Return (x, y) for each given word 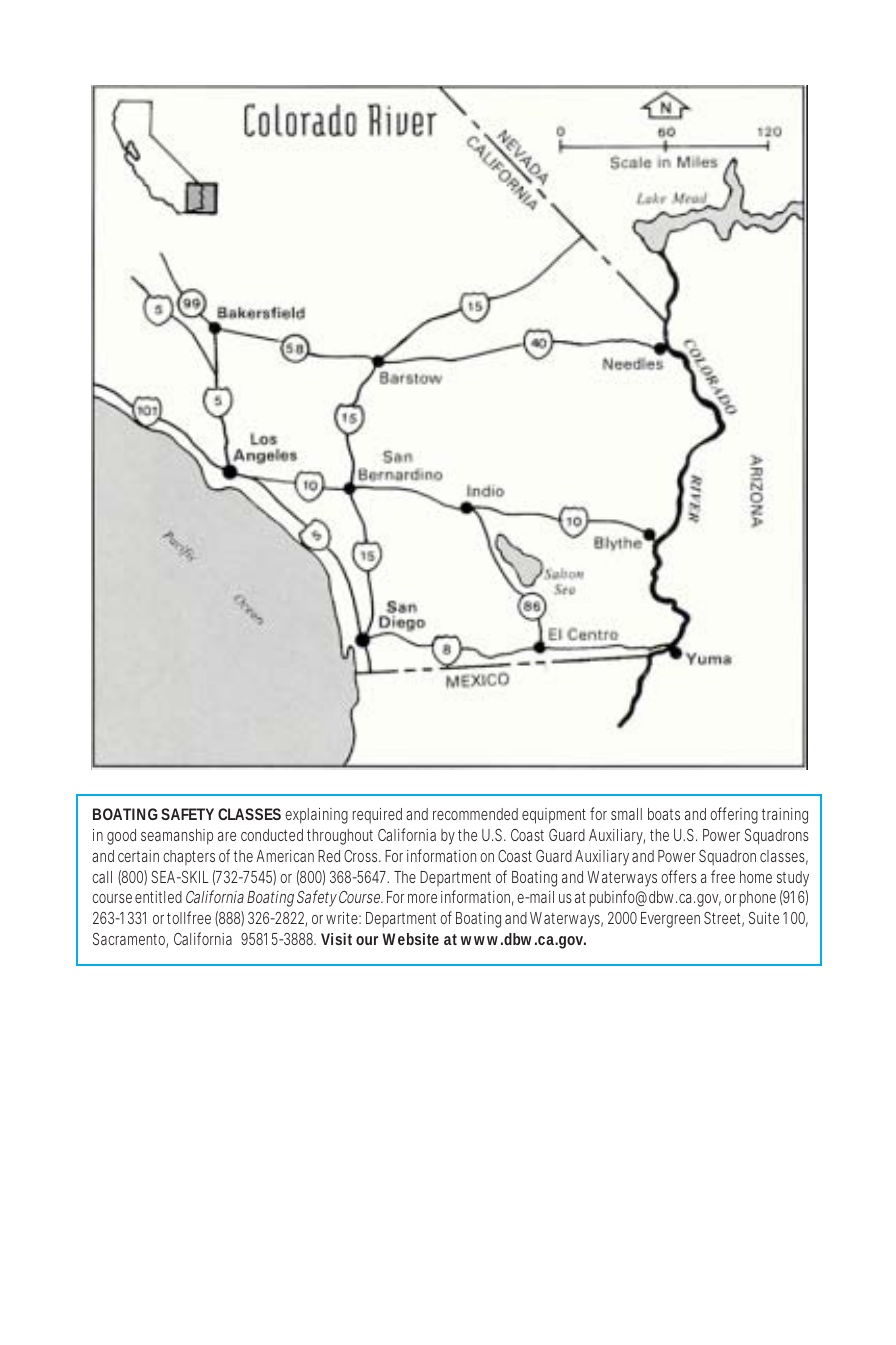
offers (679, 876)
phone (758, 899)
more (422, 898)
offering (734, 815)
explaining (316, 816)
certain (138, 856)
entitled (158, 897)
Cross (362, 856)
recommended (475, 814)
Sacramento (130, 940)
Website (410, 939)
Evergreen (670, 920)
